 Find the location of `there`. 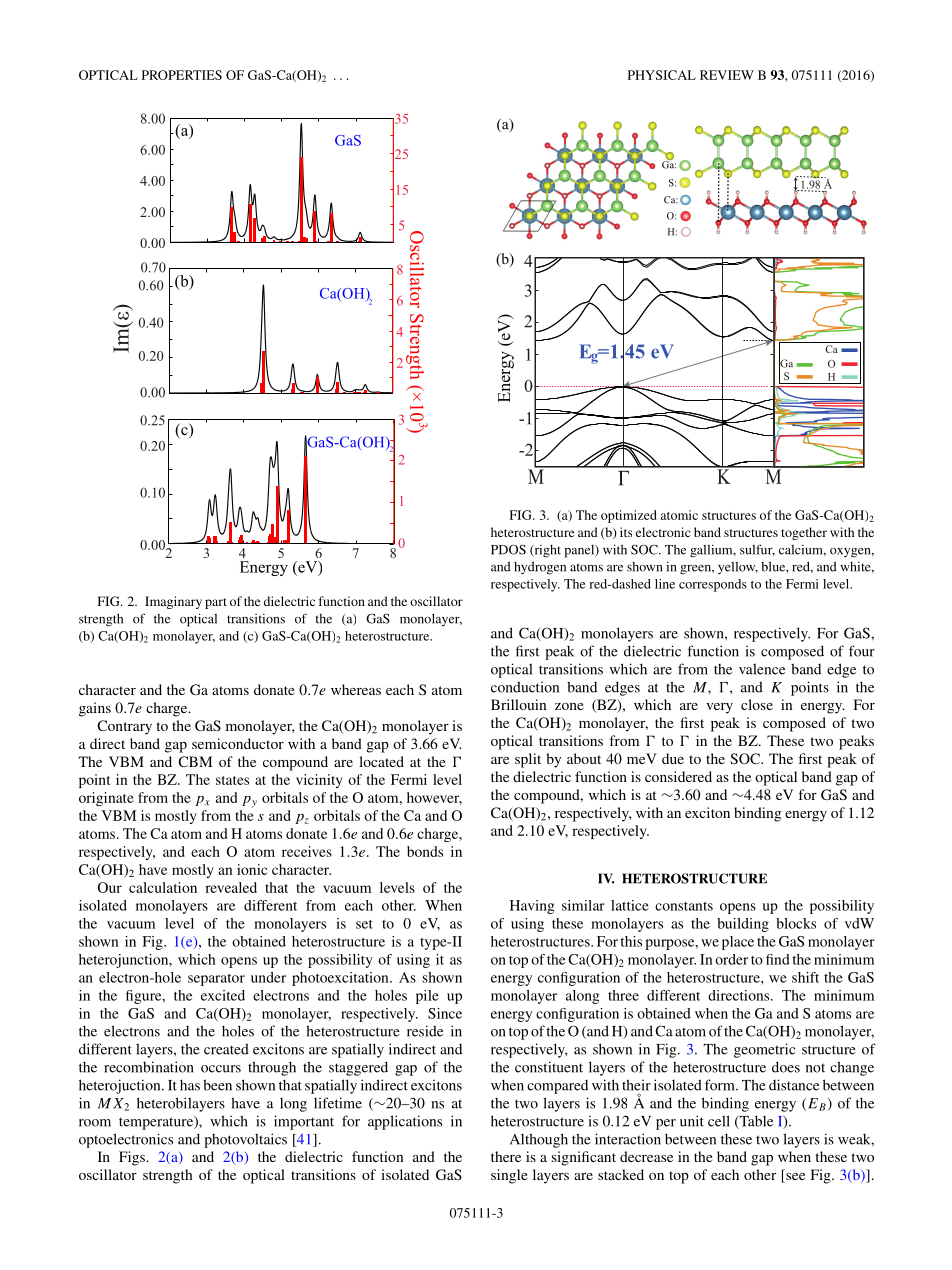

there is located at coordinates (506, 1156).
